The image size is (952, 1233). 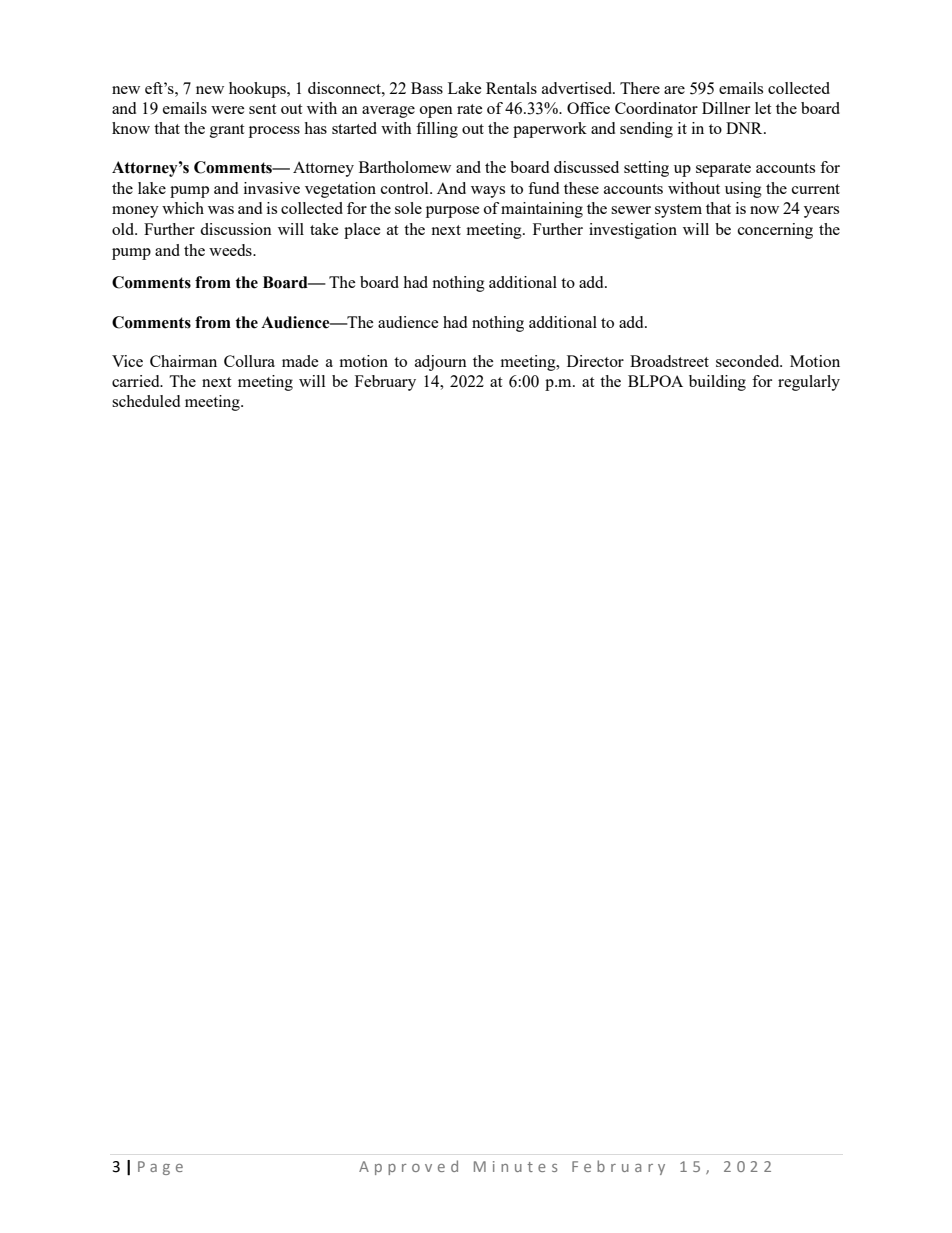 I want to click on scheduled, so click(x=146, y=401).
